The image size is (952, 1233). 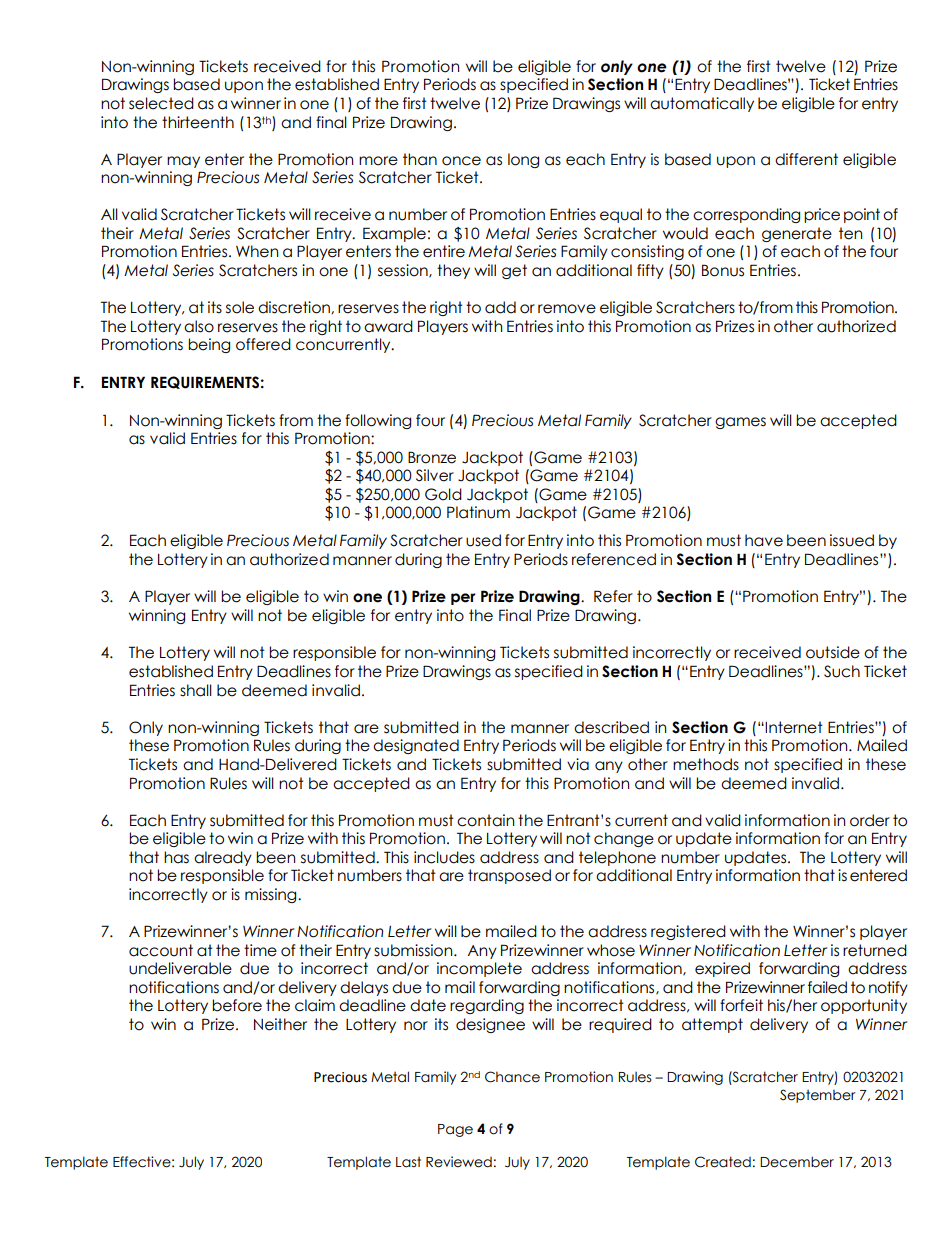 What do you see at coordinates (483, 540) in the document?
I see `used` at bounding box center [483, 540].
